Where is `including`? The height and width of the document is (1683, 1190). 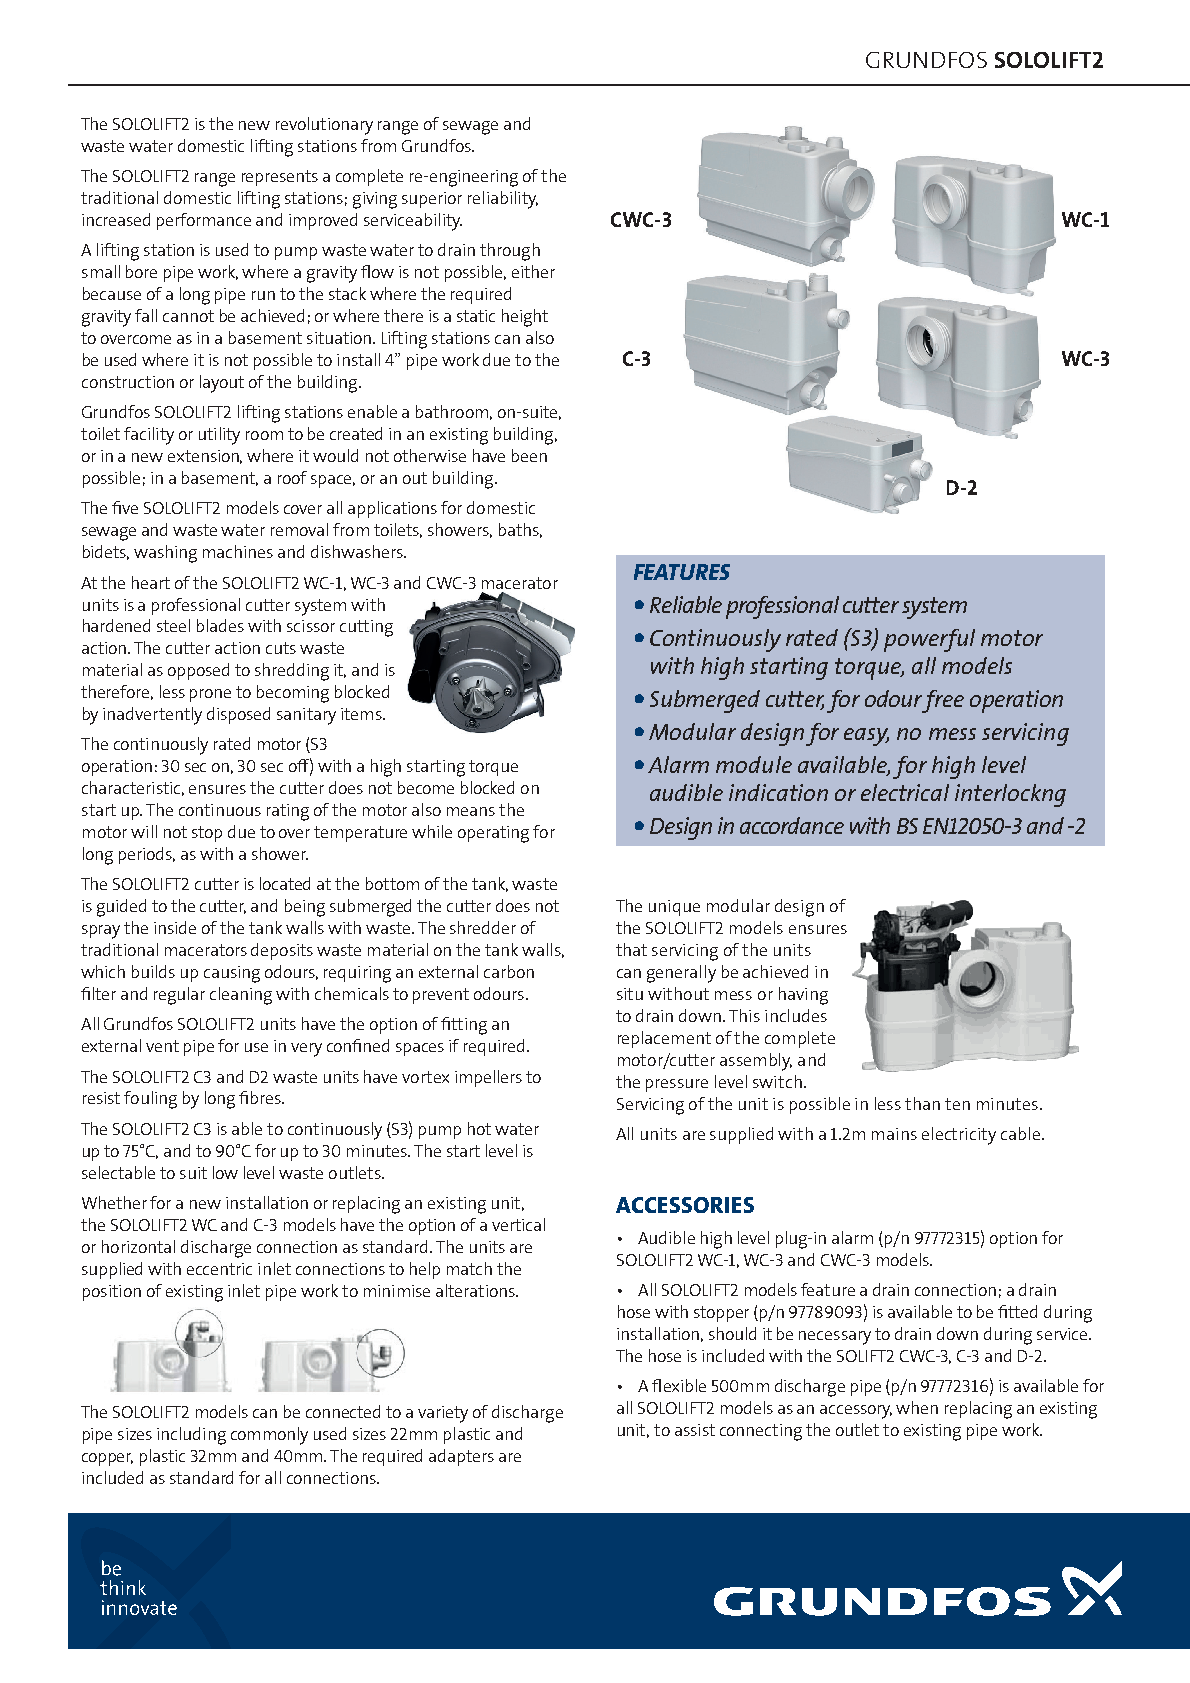 including is located at coordinates (191, 1436).
